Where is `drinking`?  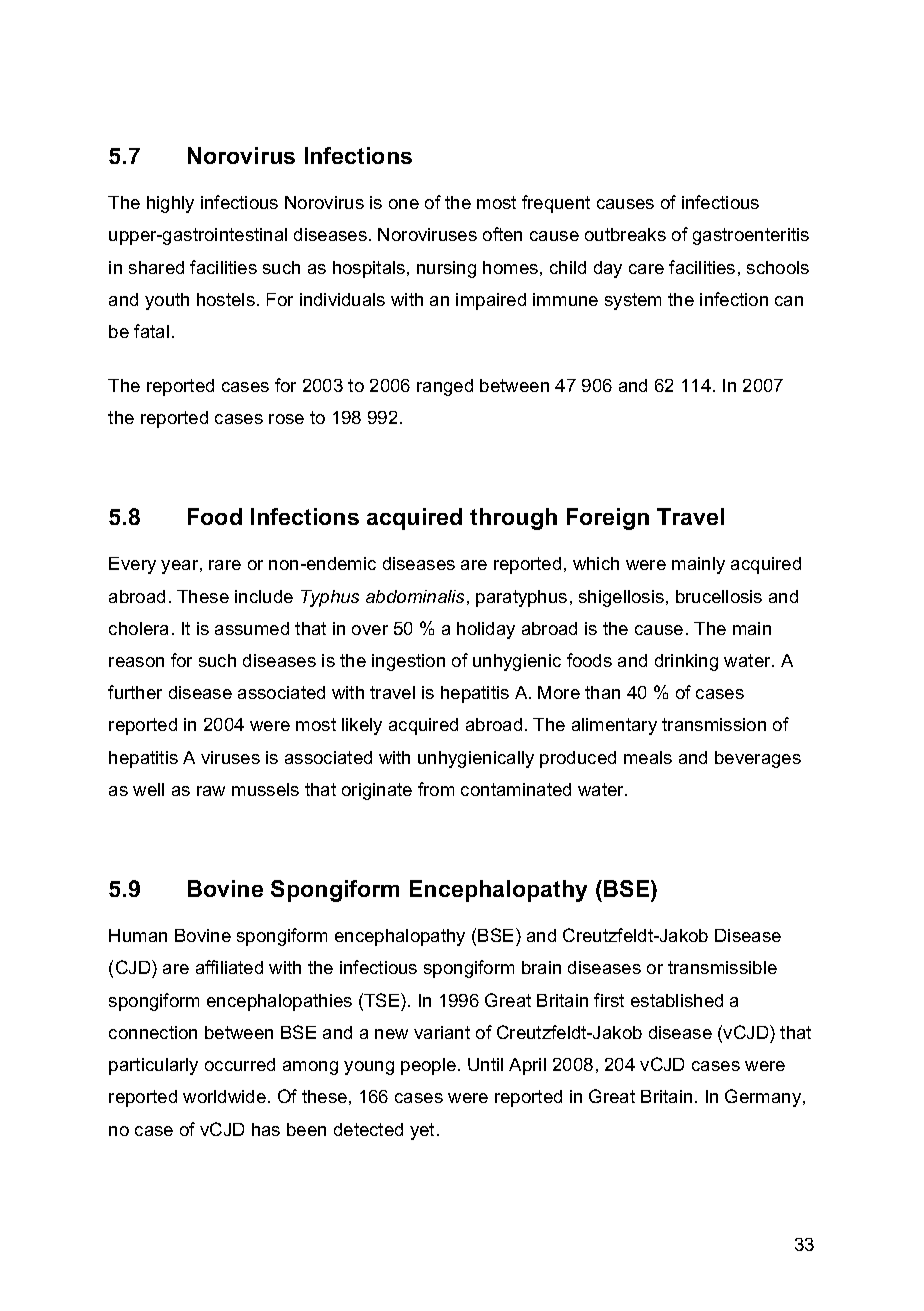 drinking is located at coordinates (686, 662).
